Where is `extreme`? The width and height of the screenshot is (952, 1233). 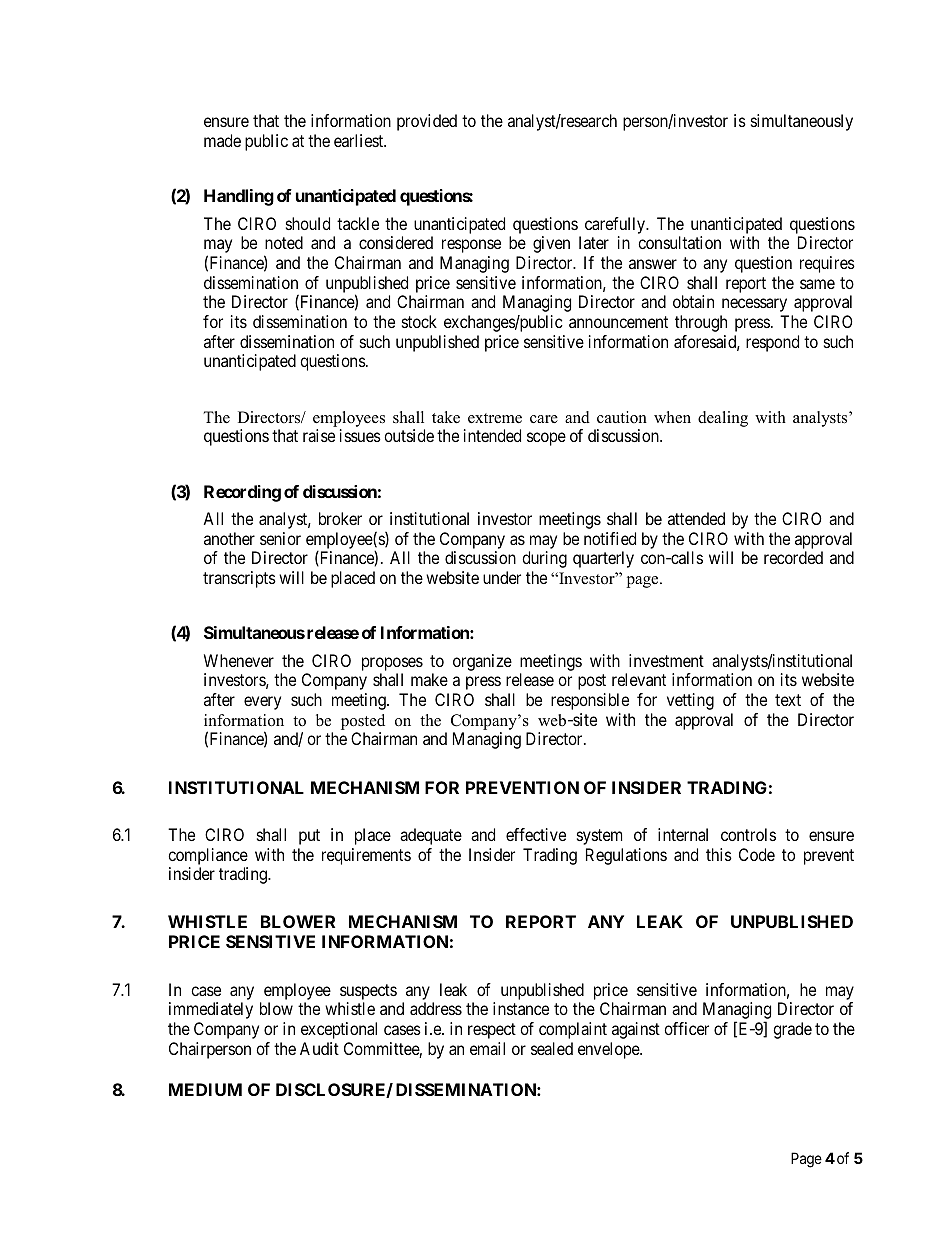
extreme is located at coordinates (495, 418).
